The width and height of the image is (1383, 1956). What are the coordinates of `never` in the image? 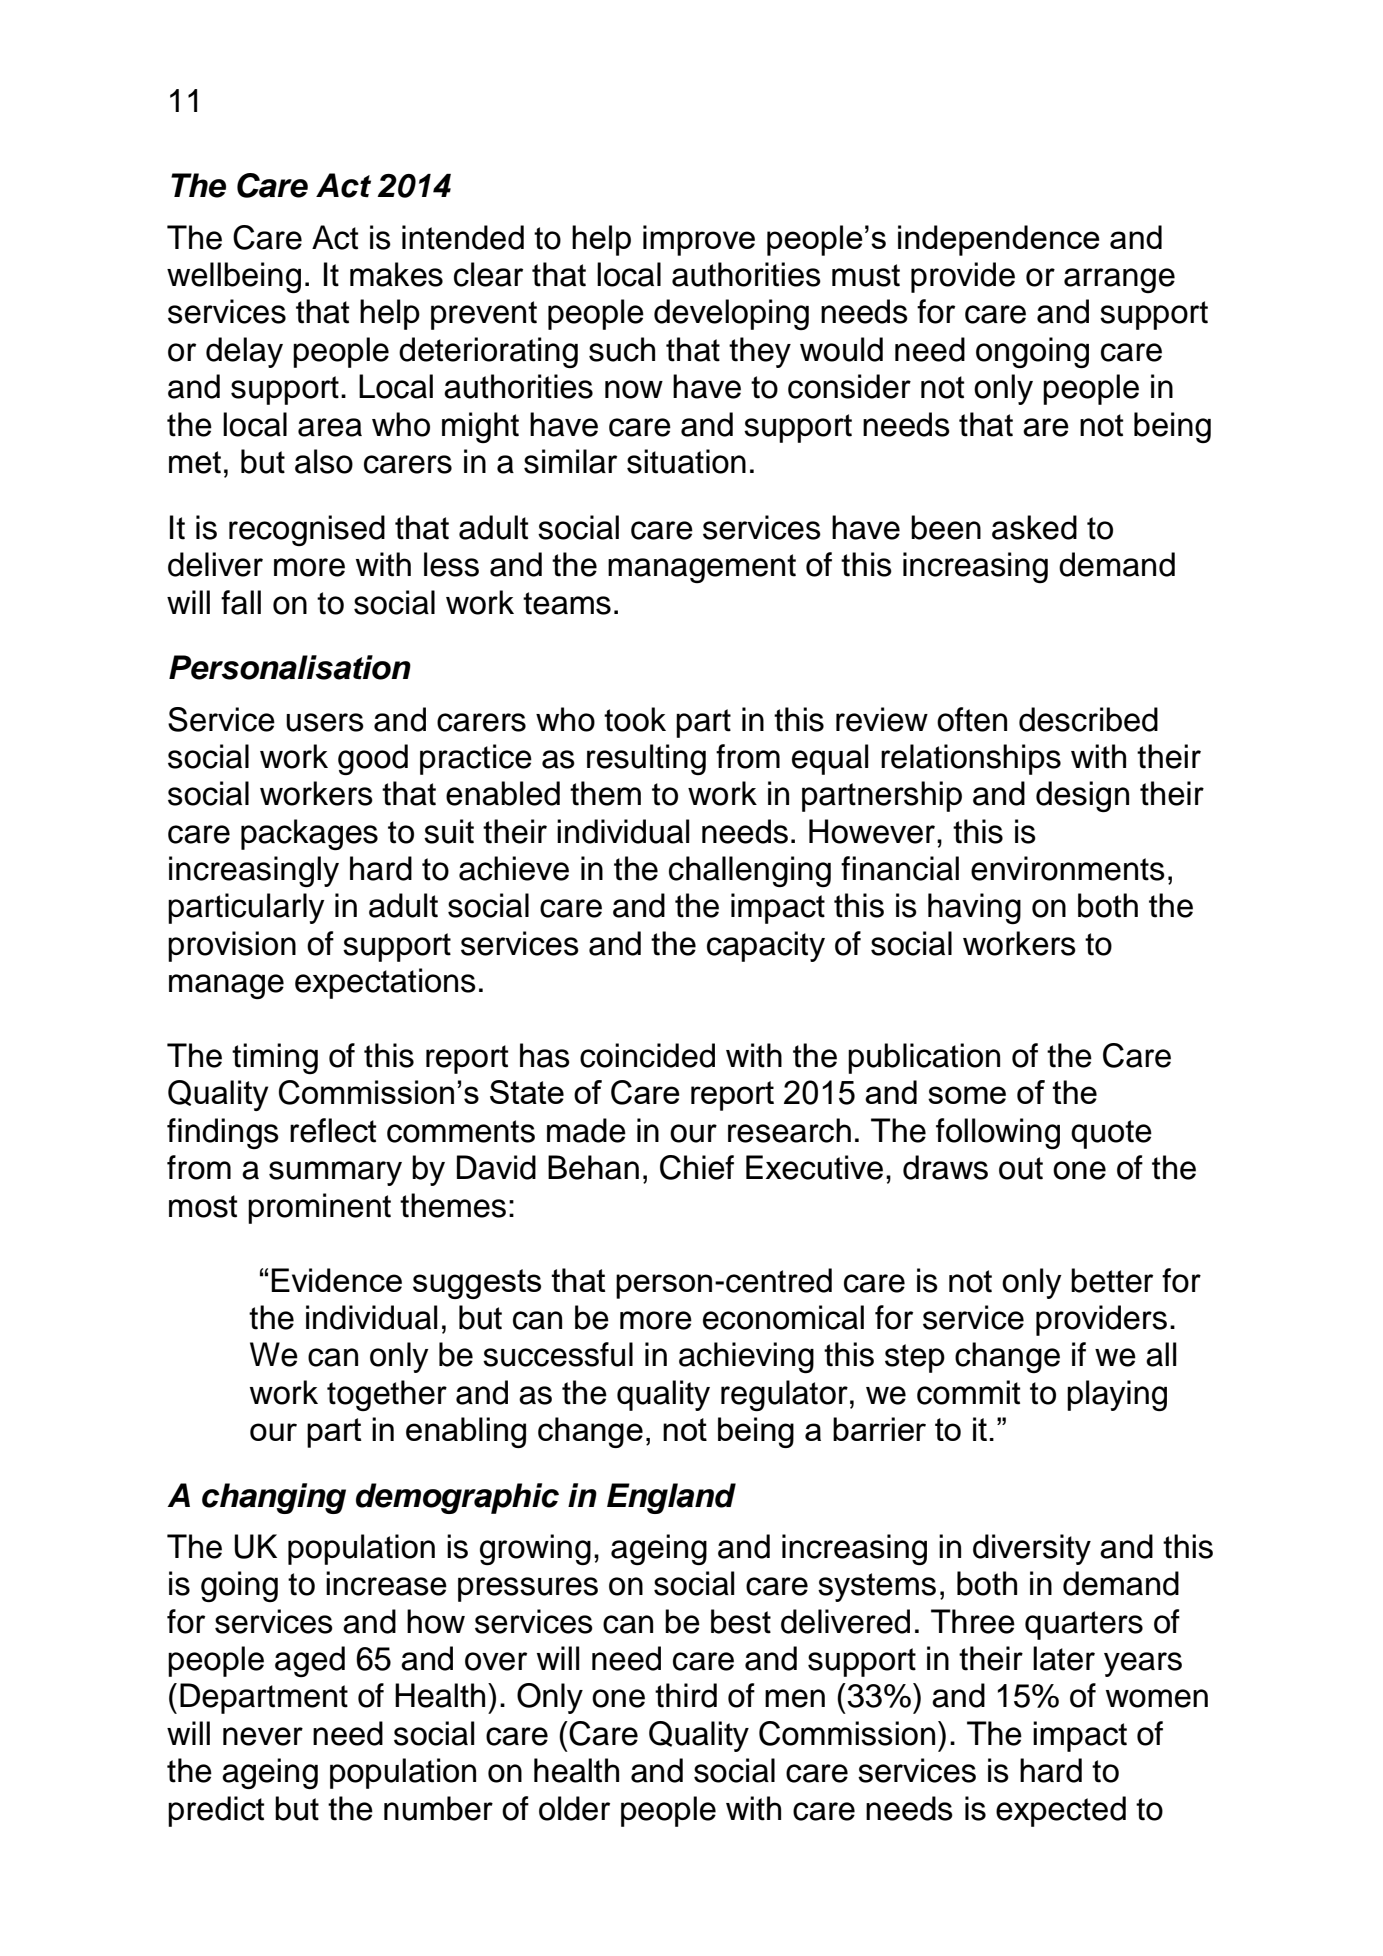 It's located at (263, 1736).
